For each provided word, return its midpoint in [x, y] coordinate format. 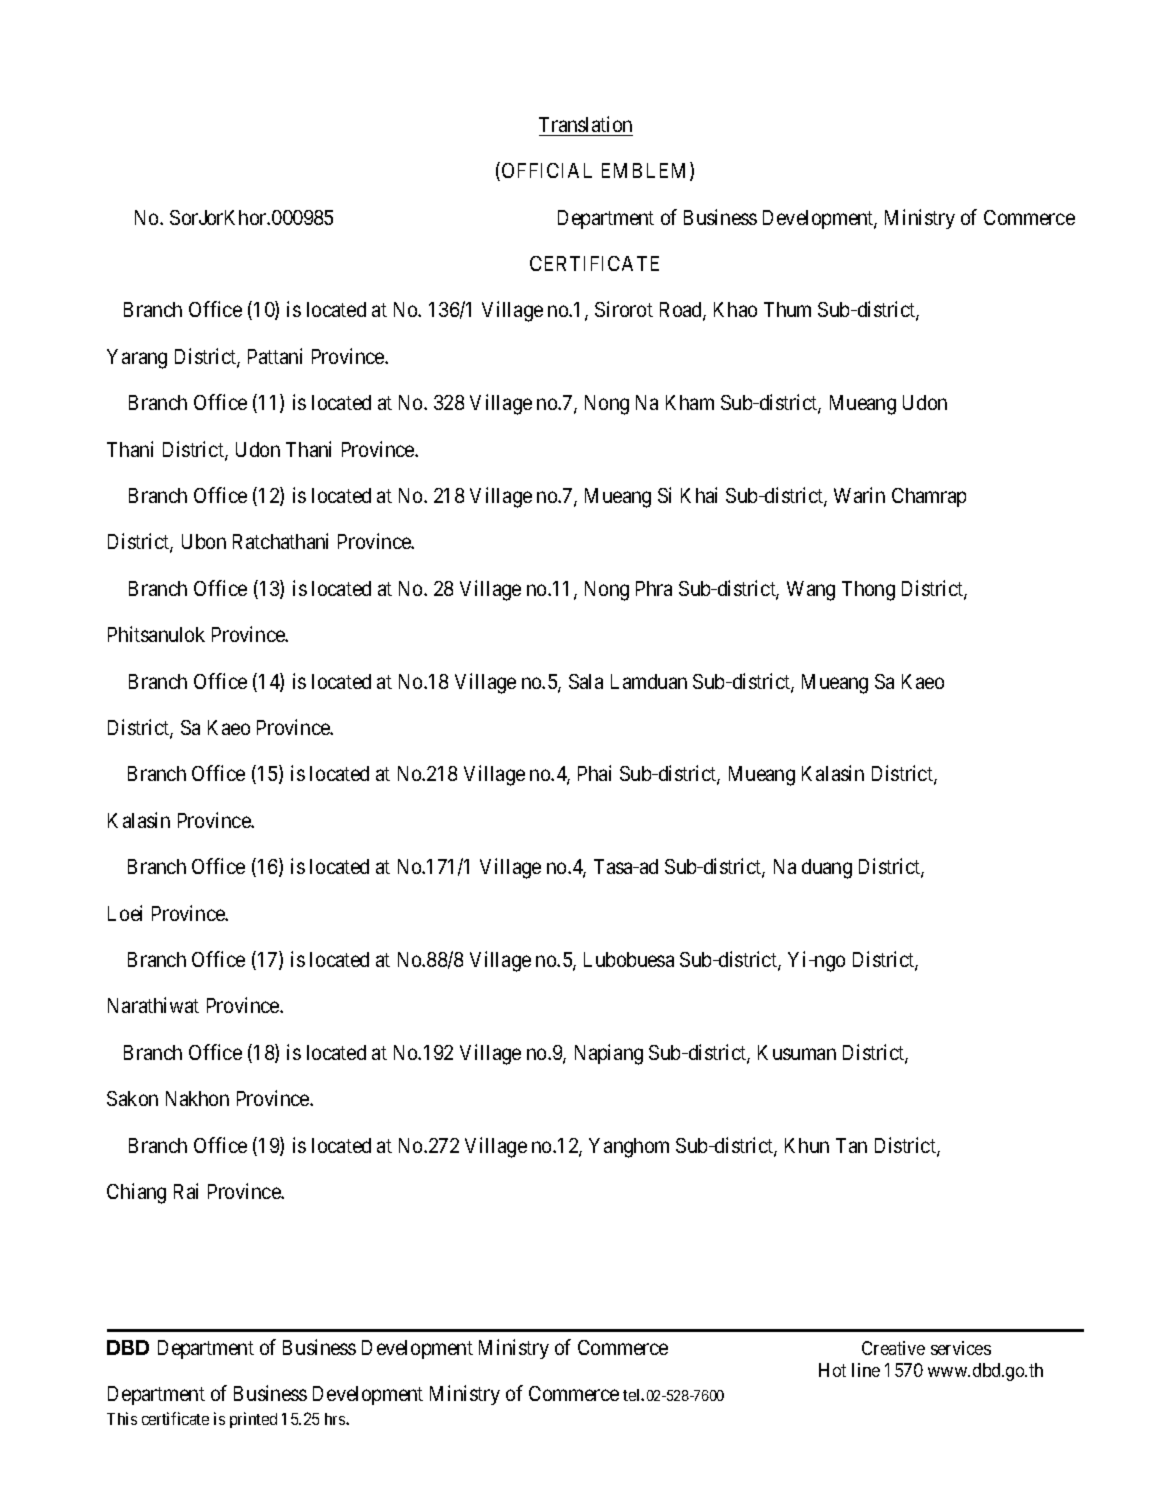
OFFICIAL [547, 170]
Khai [699, 495]
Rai [186, 1191]
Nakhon [197, 1098]
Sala [586, 681]
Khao [735, 309]
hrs [336, 1419]
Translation [585, 124]
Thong [868, 591]
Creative [893, 1348]
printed [253, 1420]
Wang [811, 591]
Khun [807, 1145]
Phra [654, 588]
